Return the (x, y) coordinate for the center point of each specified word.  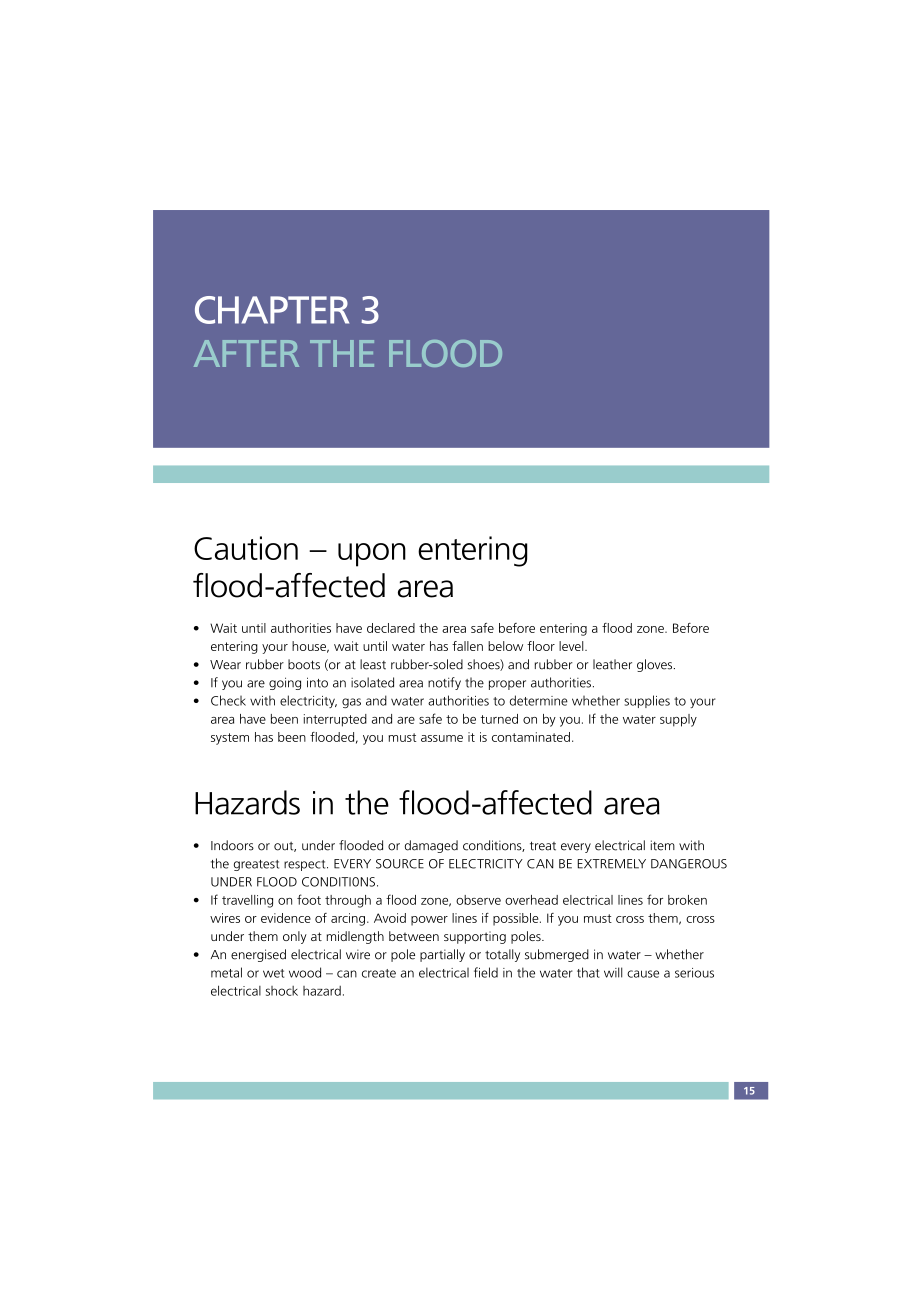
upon (372, 555)
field (486, 972)
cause (643, 974)
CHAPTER (272, 310)
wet (273, 973)
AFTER (246, 353)
